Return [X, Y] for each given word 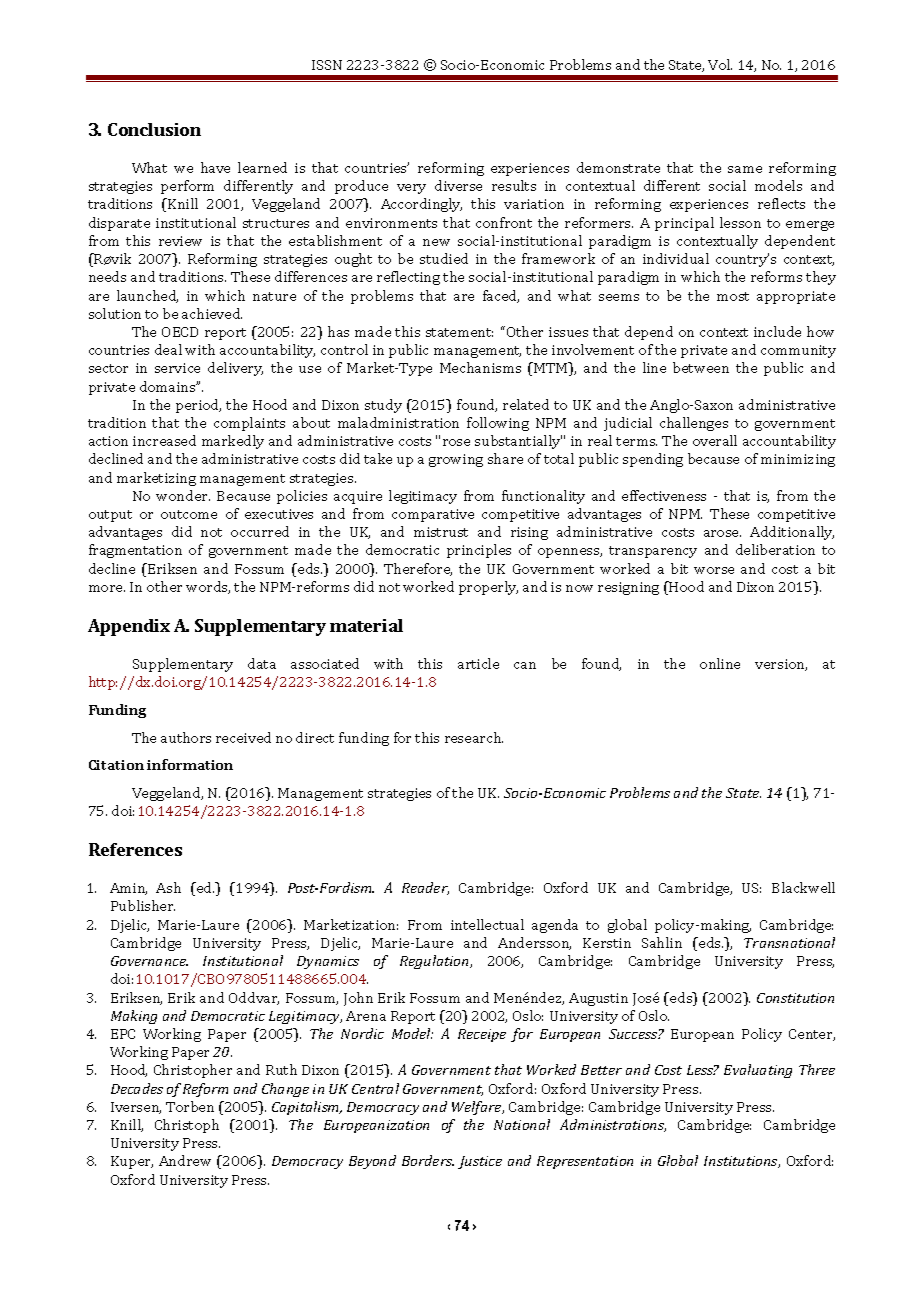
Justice [480, 1162]
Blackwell [803, 887]
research [474, 737]
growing [456, 460]
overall [715, 440]
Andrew [185, 1160]
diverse [458, 185]
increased [164, 440]
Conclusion [154, 129]
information [190, 764]
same [745, 169]
